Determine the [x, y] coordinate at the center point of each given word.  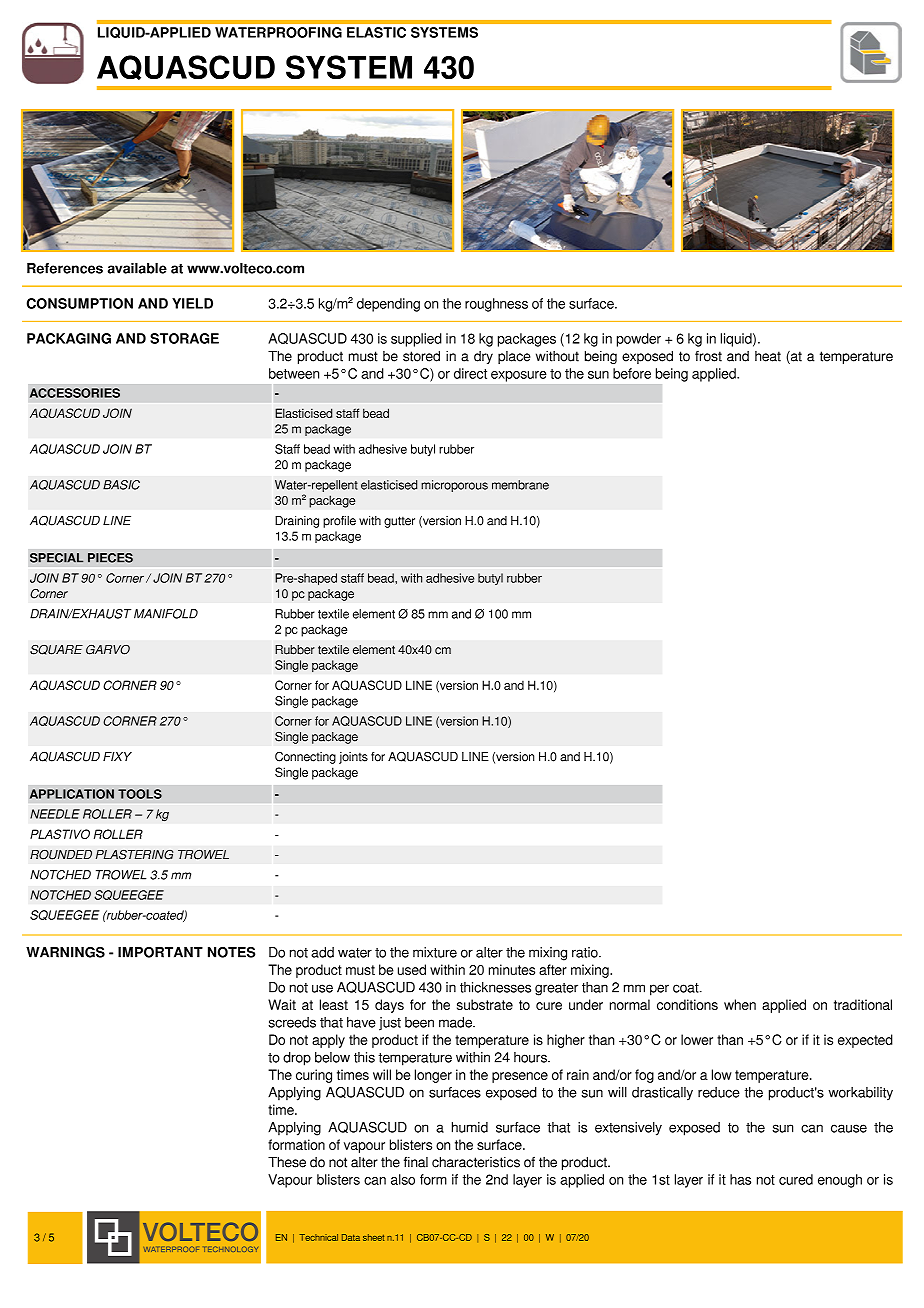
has [740, 1179]
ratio [586, 952]
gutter [399, 522]
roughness [496, 305]
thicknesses [495, 987]
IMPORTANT [160, 952]
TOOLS [140, 794]
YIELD [192, 303]
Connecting [305, 757]
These [287, 1162]
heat [768, 356]
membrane [520, 485]
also [403, 1179]
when [740, 1004]
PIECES [110, 558]
